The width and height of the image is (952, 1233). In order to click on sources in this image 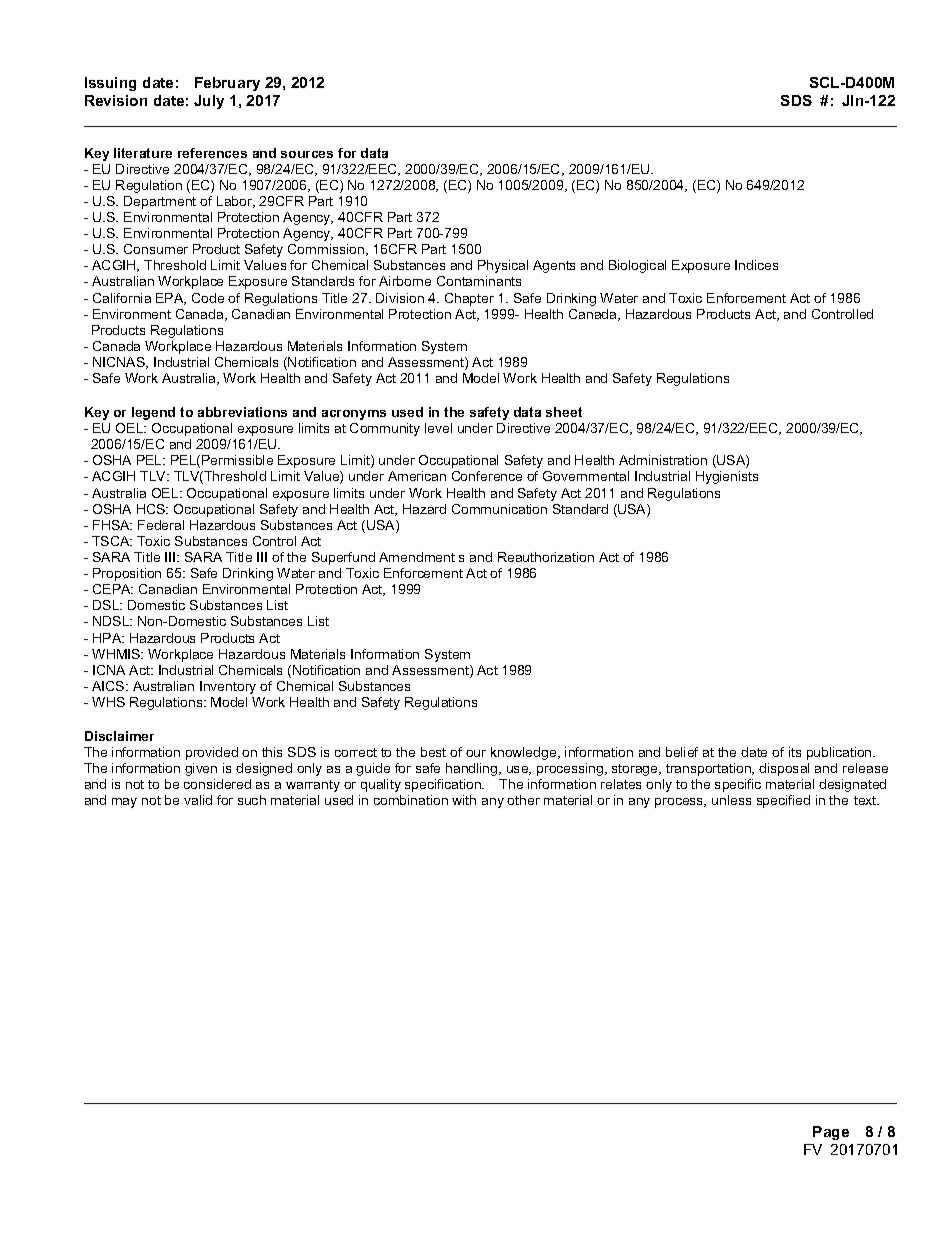, I will do `click(307, 154)`.
